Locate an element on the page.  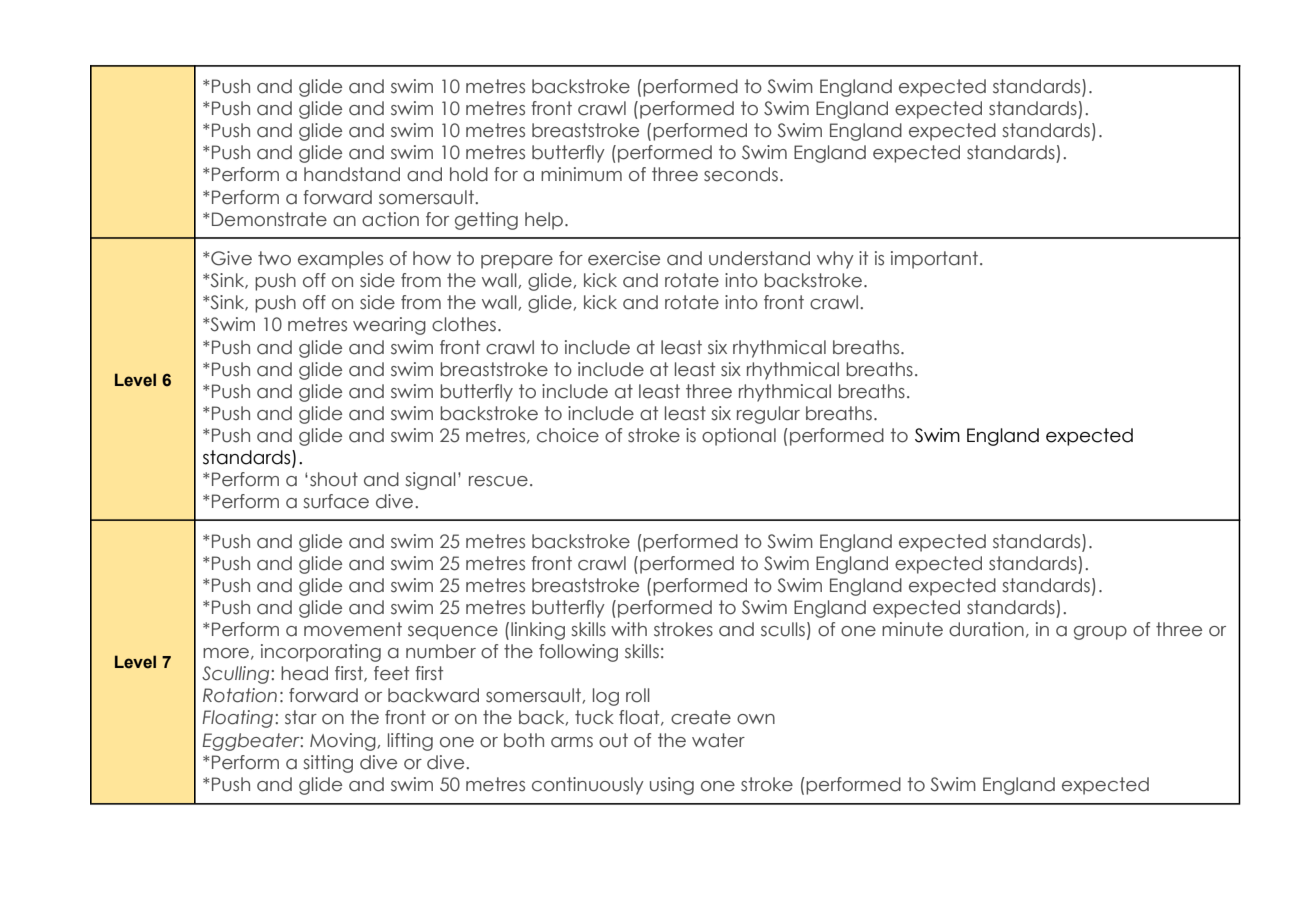
regular is located at coordinates (768, 415).
